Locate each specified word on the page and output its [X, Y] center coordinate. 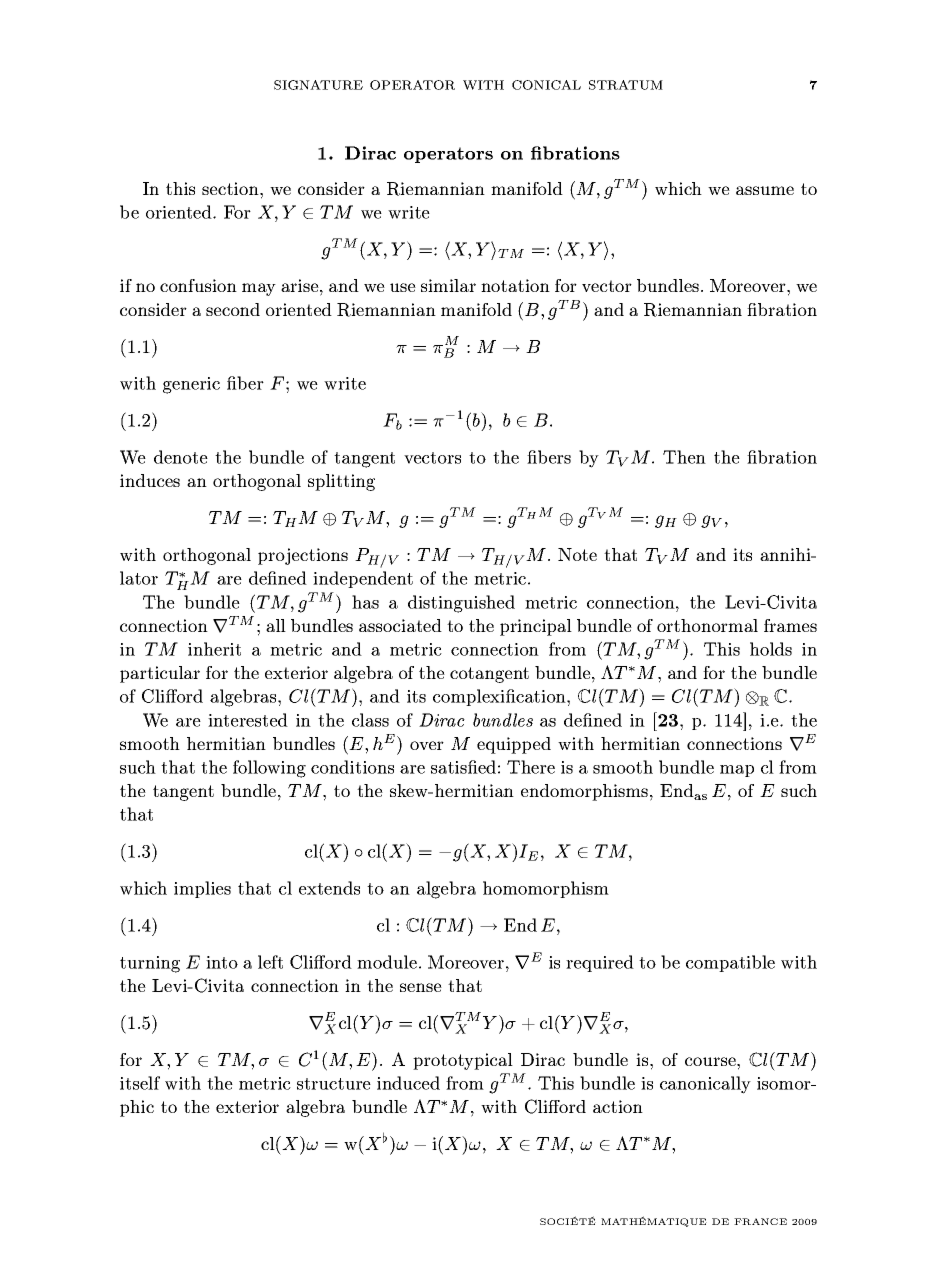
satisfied [463, 767]
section [231, 188]
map [737, 771]
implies [202, 889]
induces [150, 480]
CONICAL [546, 85]
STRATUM [626, 85]
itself [140, 1083]
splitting [341, 482]
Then [684, 457]
